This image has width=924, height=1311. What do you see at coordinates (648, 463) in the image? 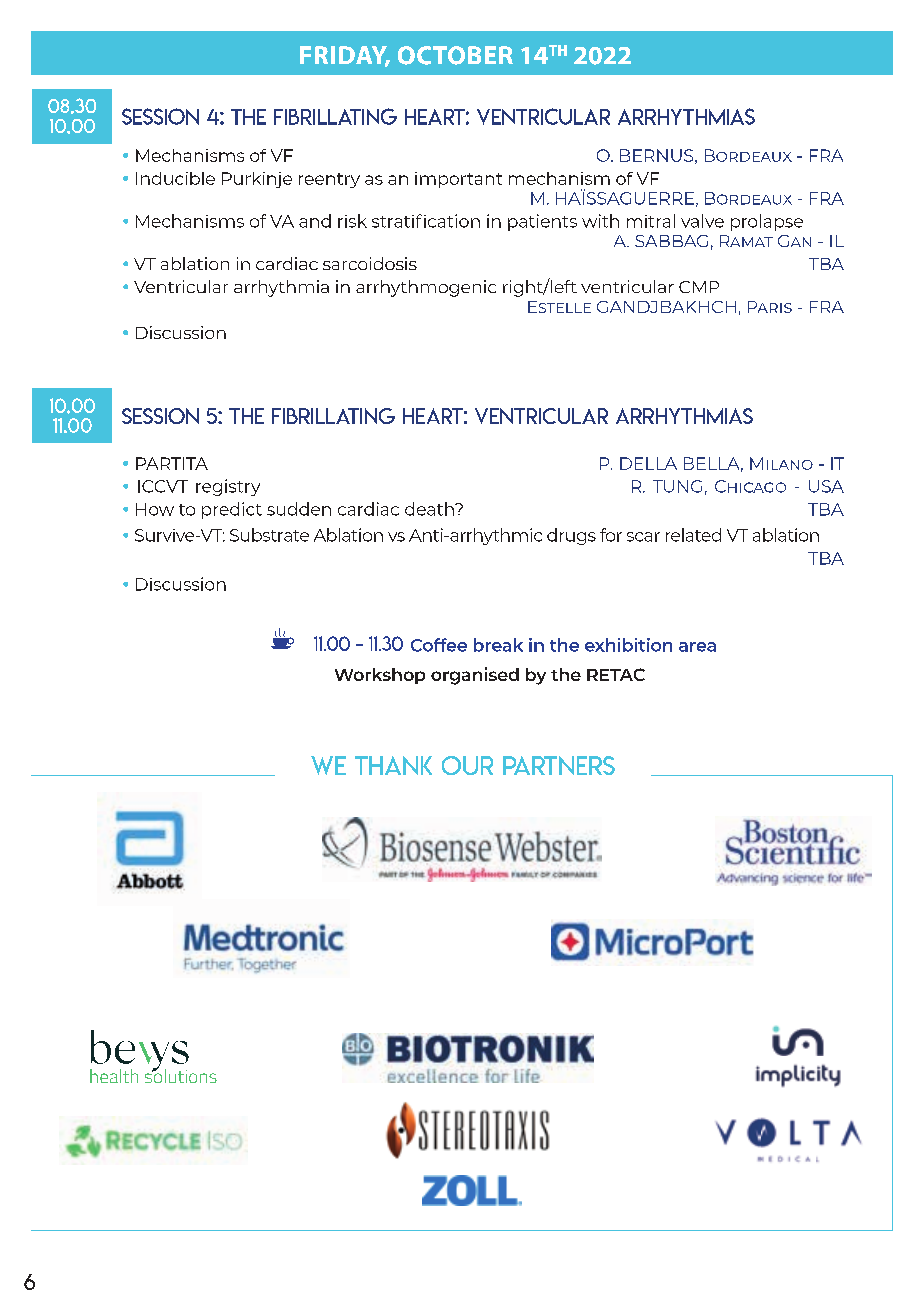
I see `DELLA` at bounding box center [648, 463].
